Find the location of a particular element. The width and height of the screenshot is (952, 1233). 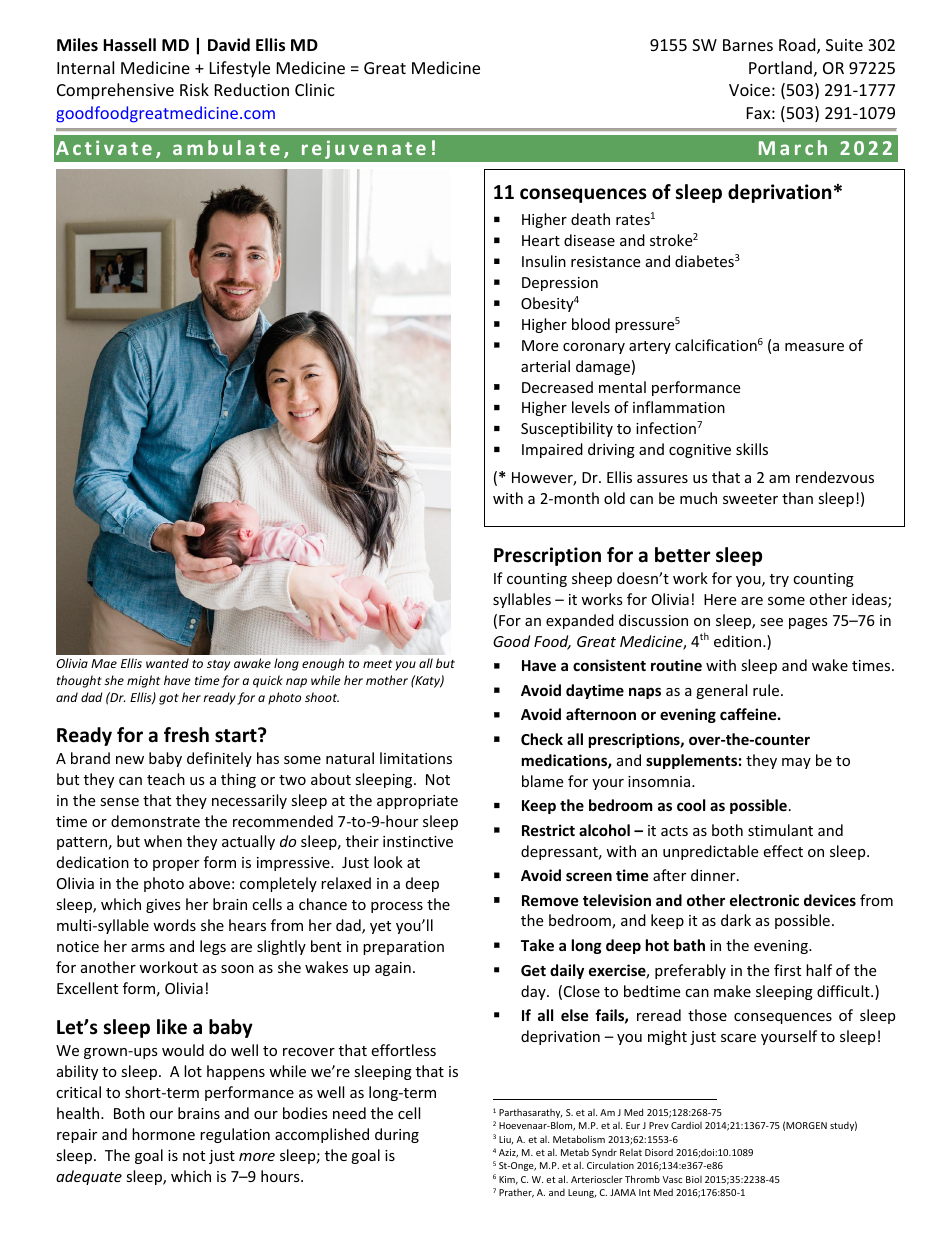

Clinic is located at coordinates (315, 89).
